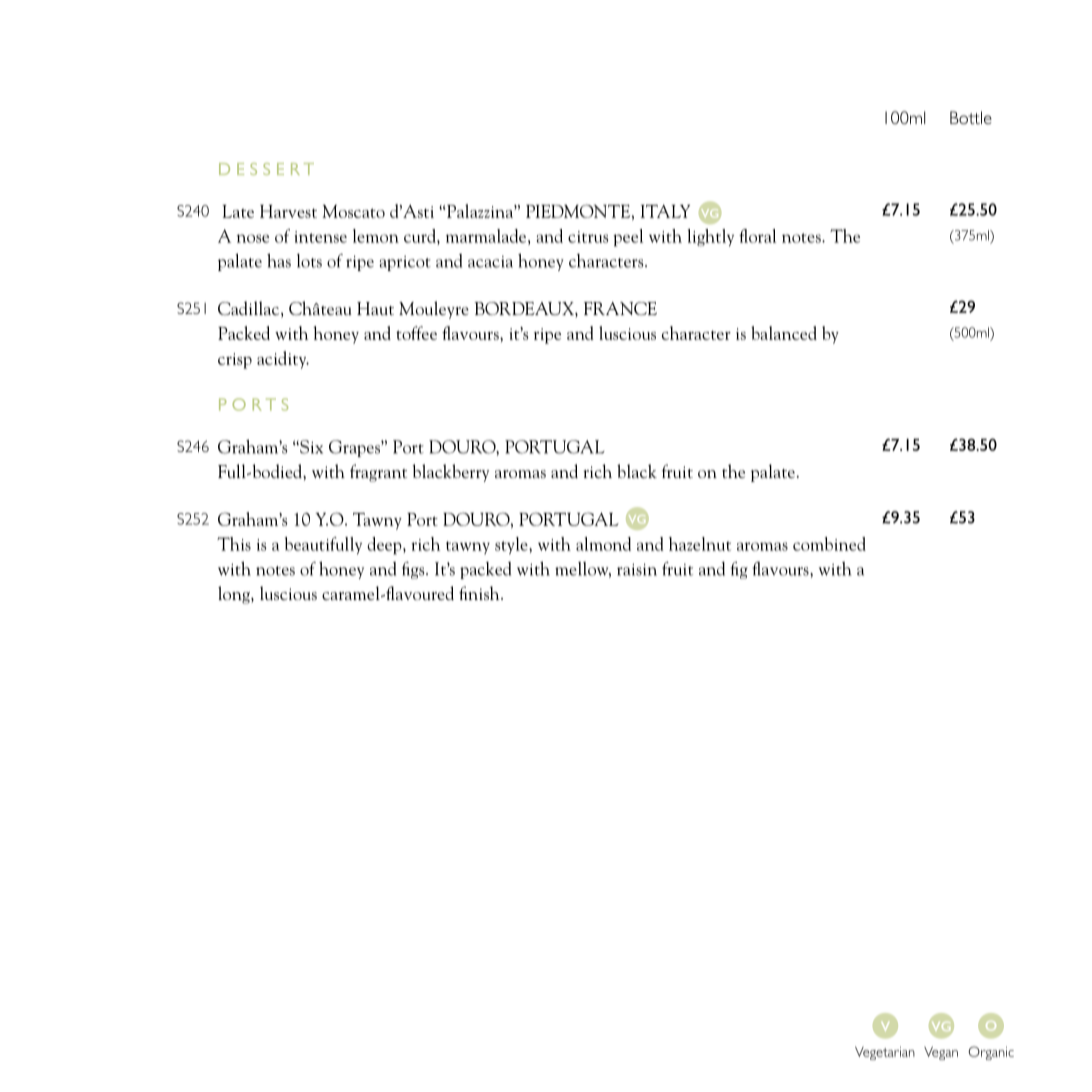 The height and width of the document is (1092, 1092). Describe the element at coordinates (885, 1053) in the document. I see `Vegetarian` at that location.
